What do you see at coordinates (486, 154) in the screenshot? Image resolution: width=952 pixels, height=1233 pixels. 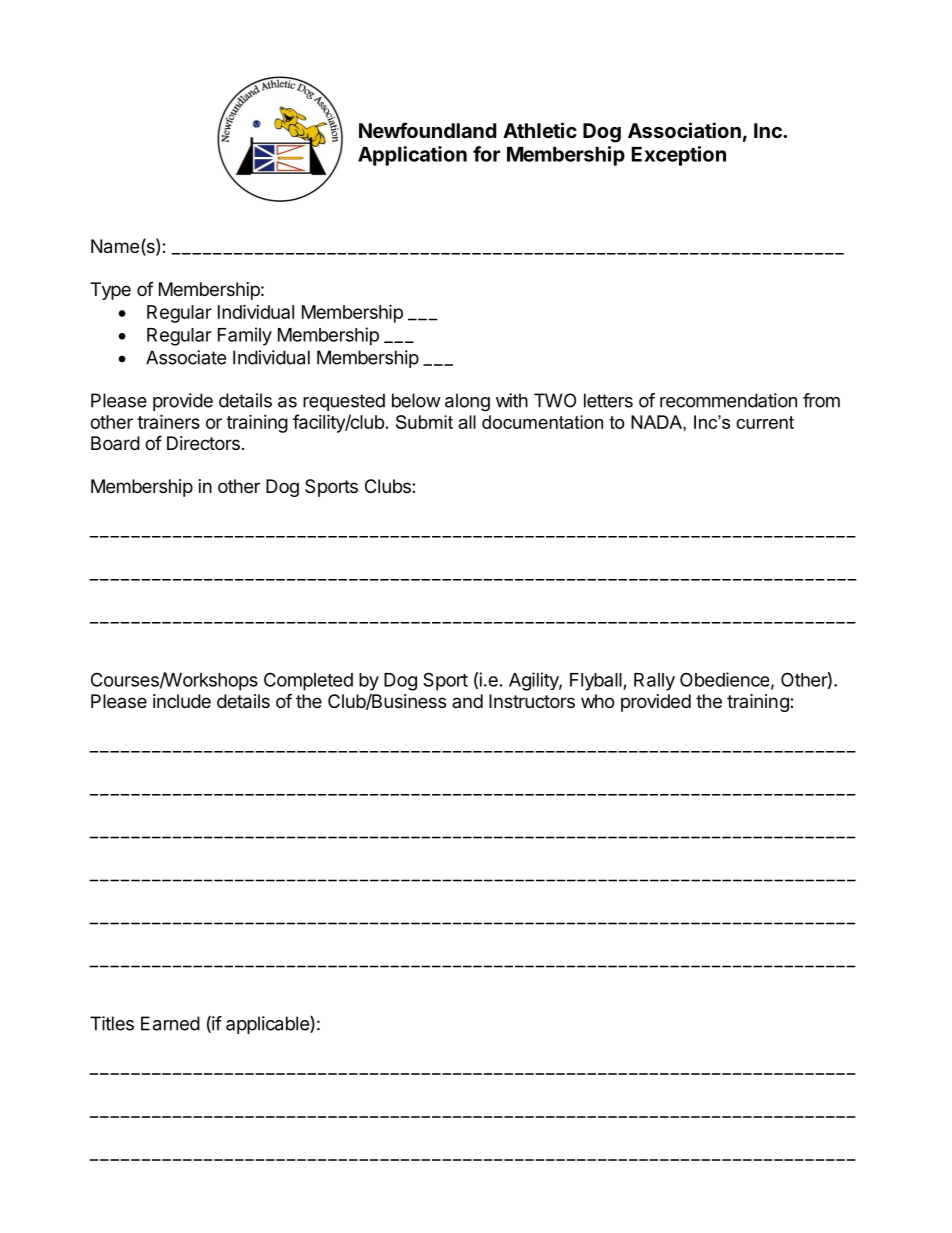 I see `for` at bounding box center [486, 154].
